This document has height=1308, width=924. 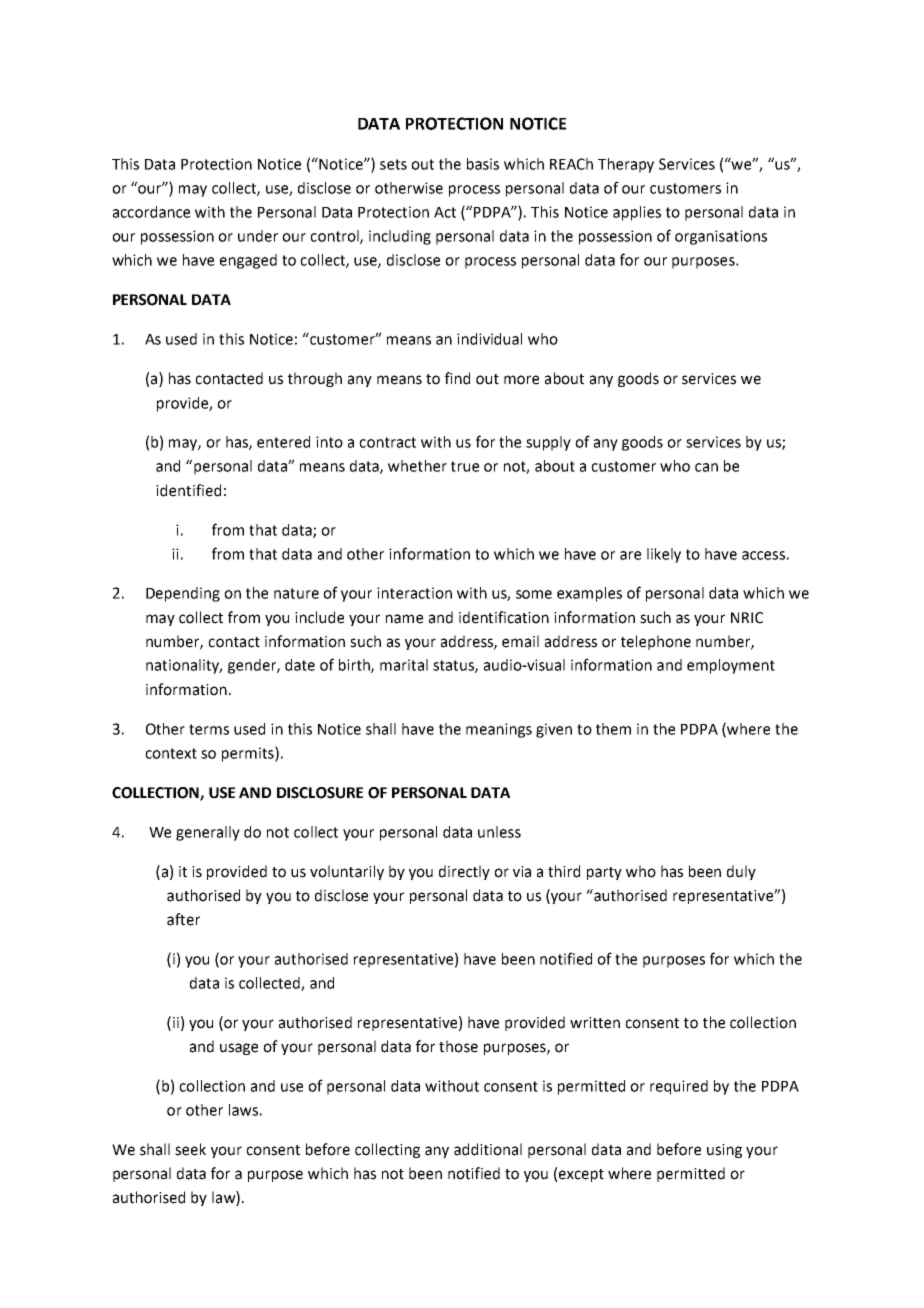 I want to click on employment, so click(x=731, y=666).
